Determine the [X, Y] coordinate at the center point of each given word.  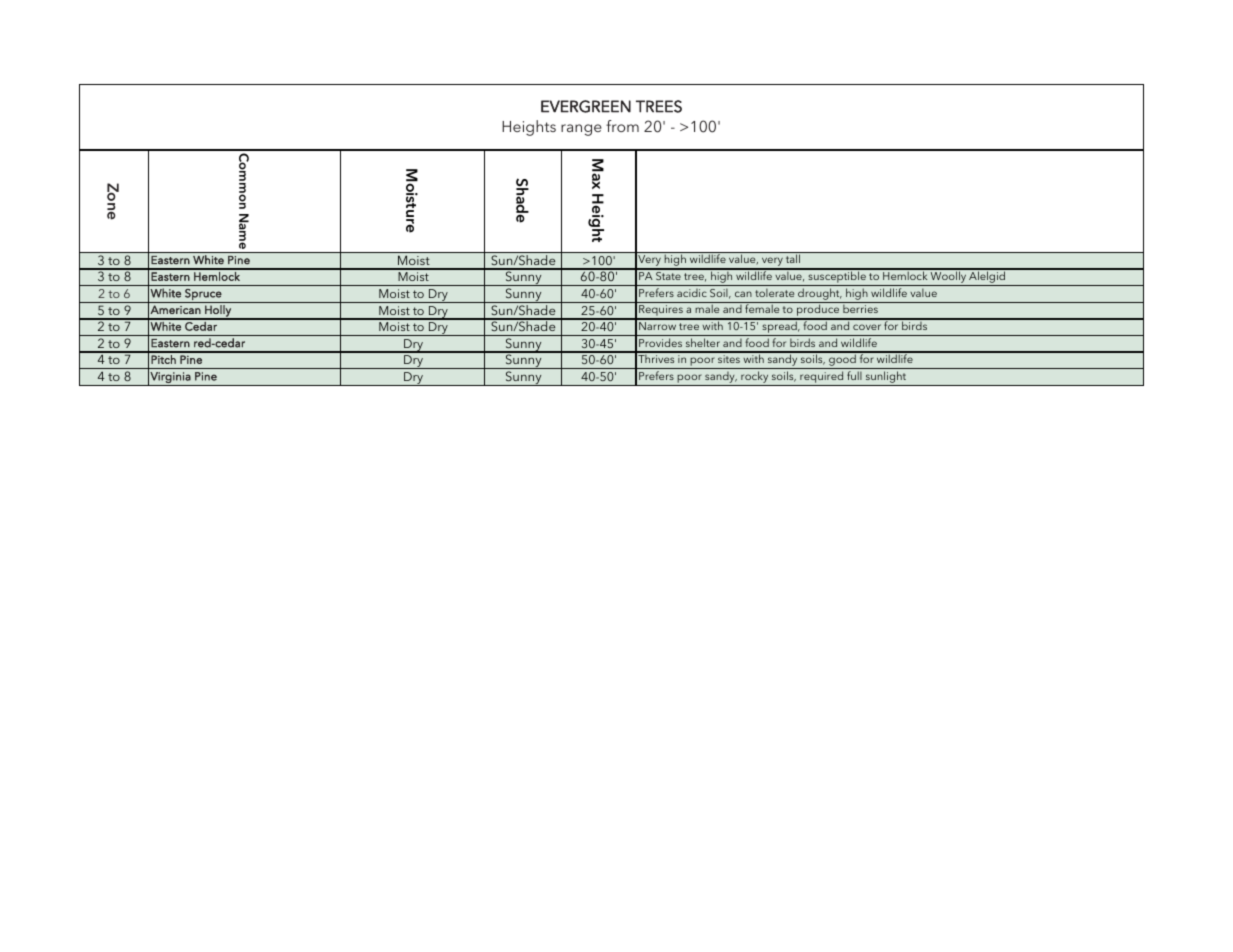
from [622, 126]
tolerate [774, 292]
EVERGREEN [586, 106]
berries [860, 308]
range [581, 130]
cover [867, 327]
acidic [692, 293]
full [854, 375]
